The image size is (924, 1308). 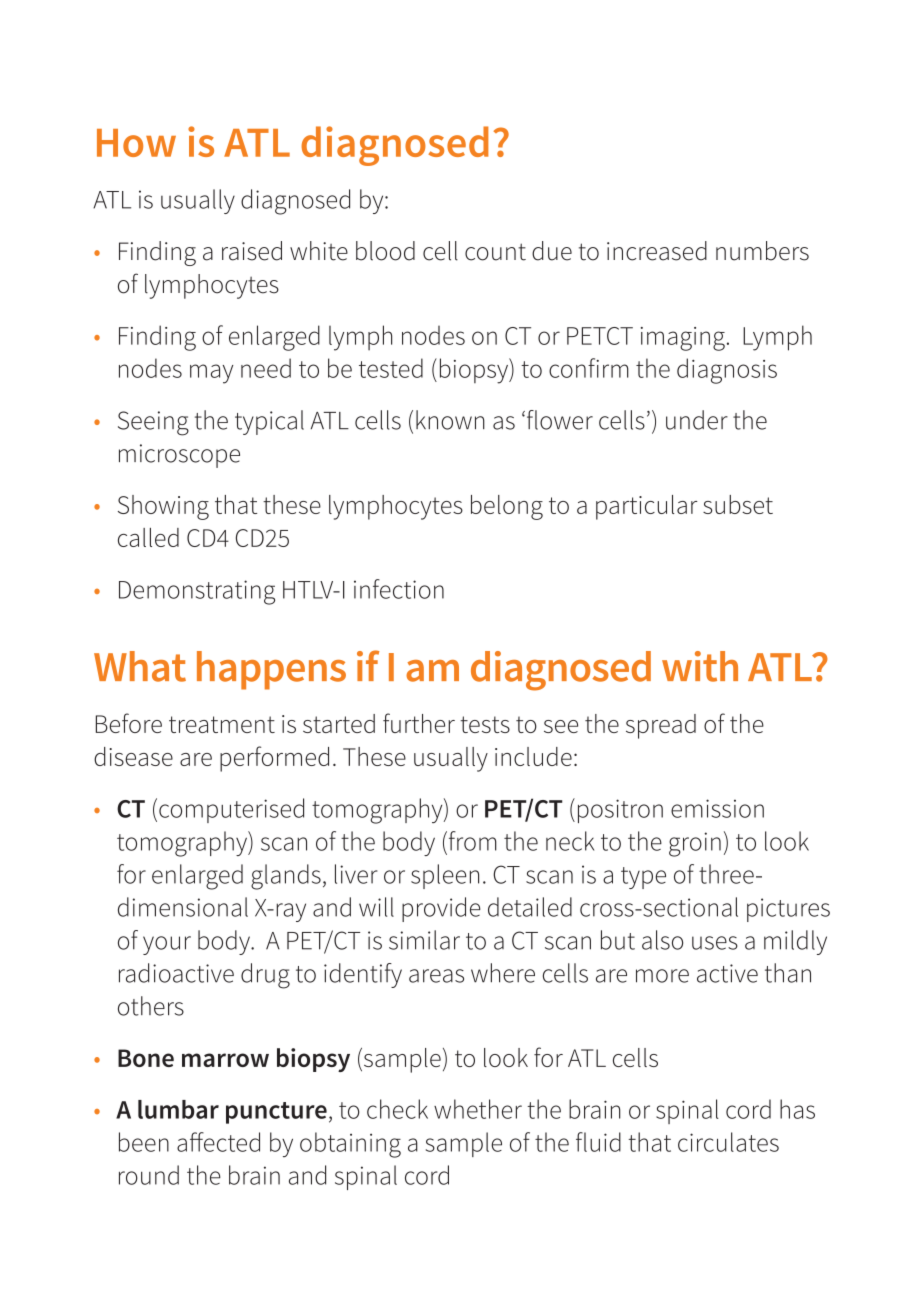 What do you see at coordinates (762, 251) in the screenshot?
I see `numbers` at bounding box center [762, 251].
